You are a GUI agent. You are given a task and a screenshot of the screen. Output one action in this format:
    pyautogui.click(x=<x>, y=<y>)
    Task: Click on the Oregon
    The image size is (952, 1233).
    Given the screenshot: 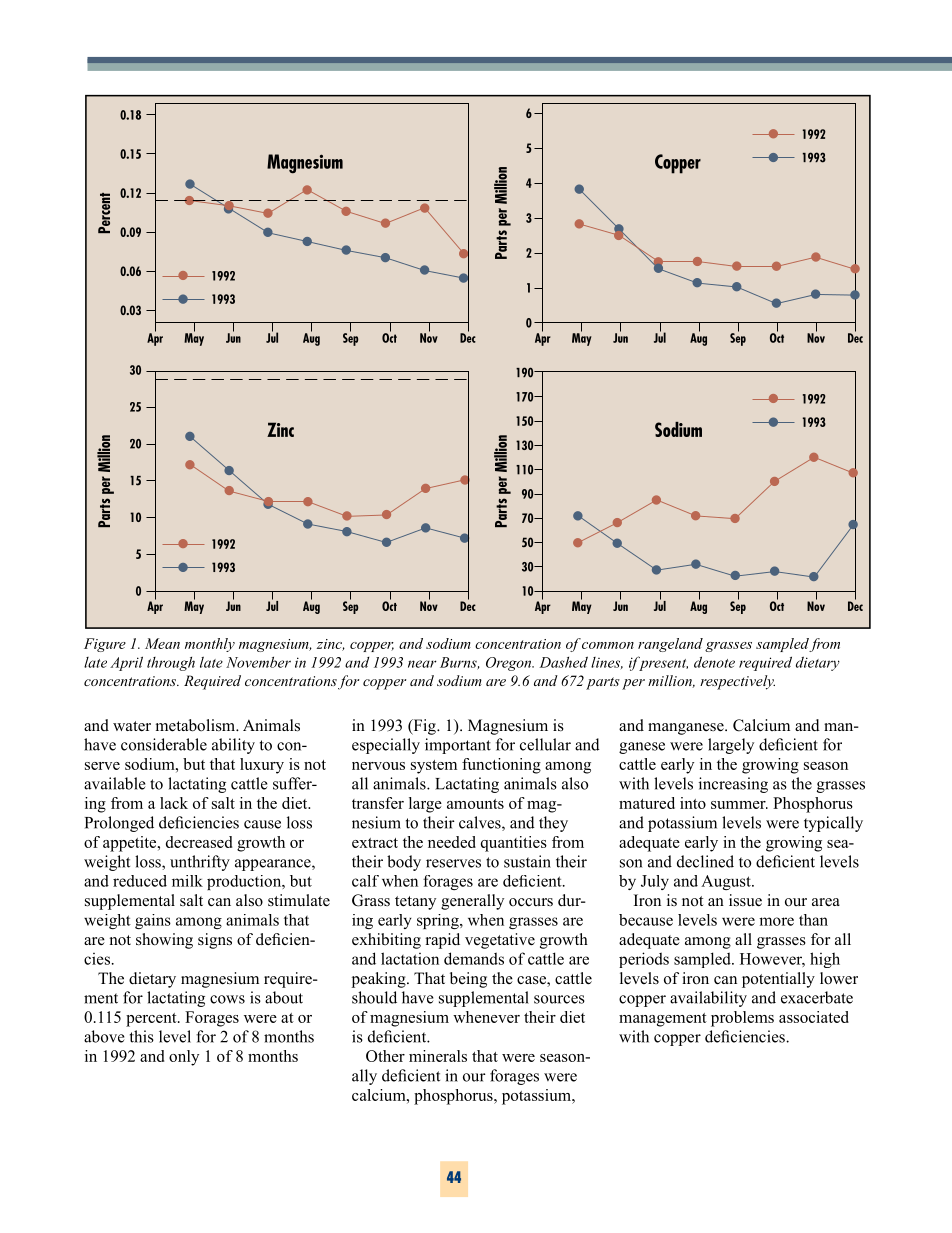 What is the action you would take?
    pyautogui.click(x=510, y=664)
